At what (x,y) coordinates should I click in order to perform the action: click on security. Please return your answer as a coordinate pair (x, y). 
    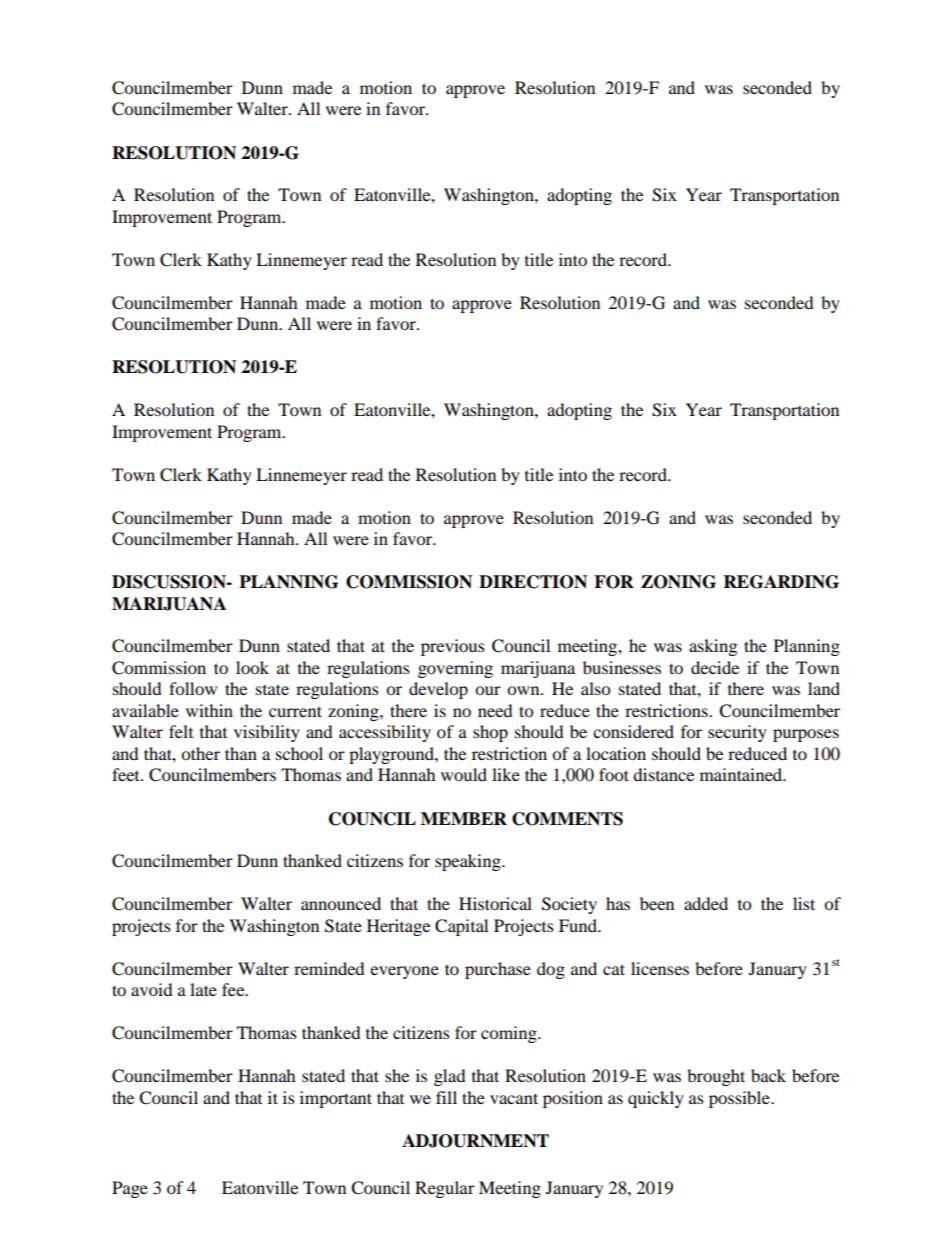
    Looking at the image, I should click on (737, 733).
